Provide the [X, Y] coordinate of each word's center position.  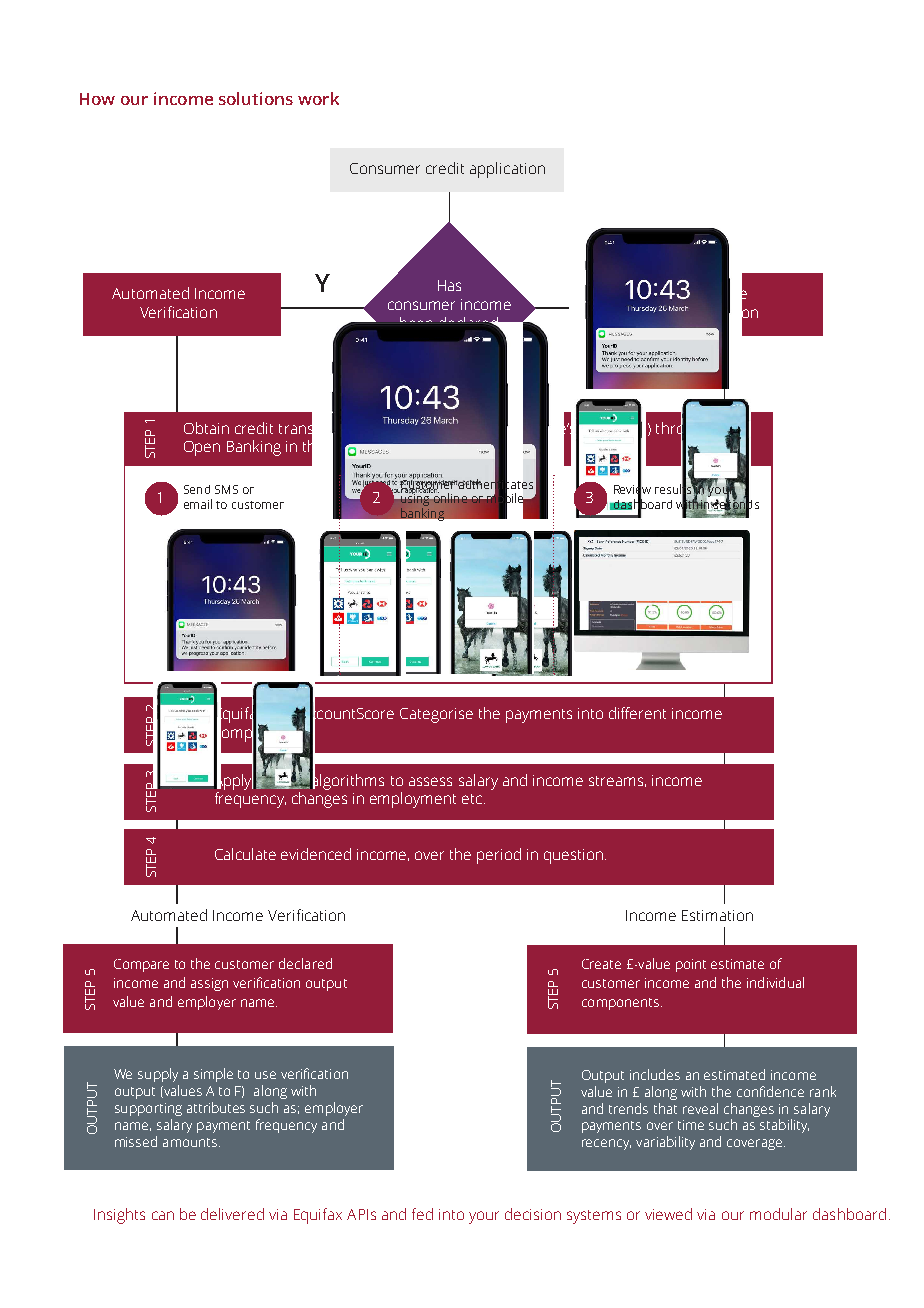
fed [422, 1214]
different [637, 713]
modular [778, 1214]
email [198, 504]
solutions [256, 98]
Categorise [436, 715]
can [163, 1215]
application [507, 170]
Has [449, 285]
